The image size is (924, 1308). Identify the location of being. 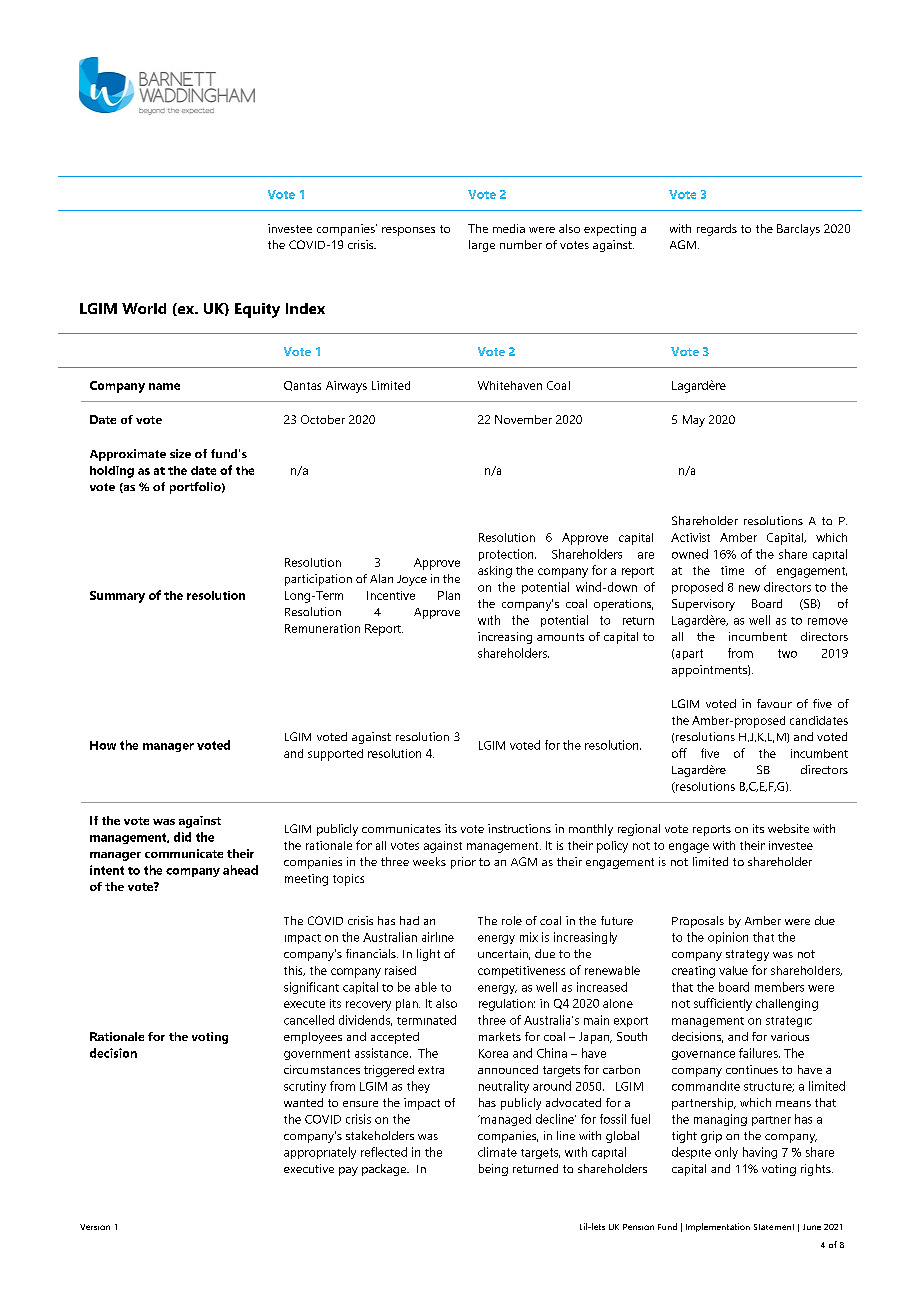
(493, 1170).
